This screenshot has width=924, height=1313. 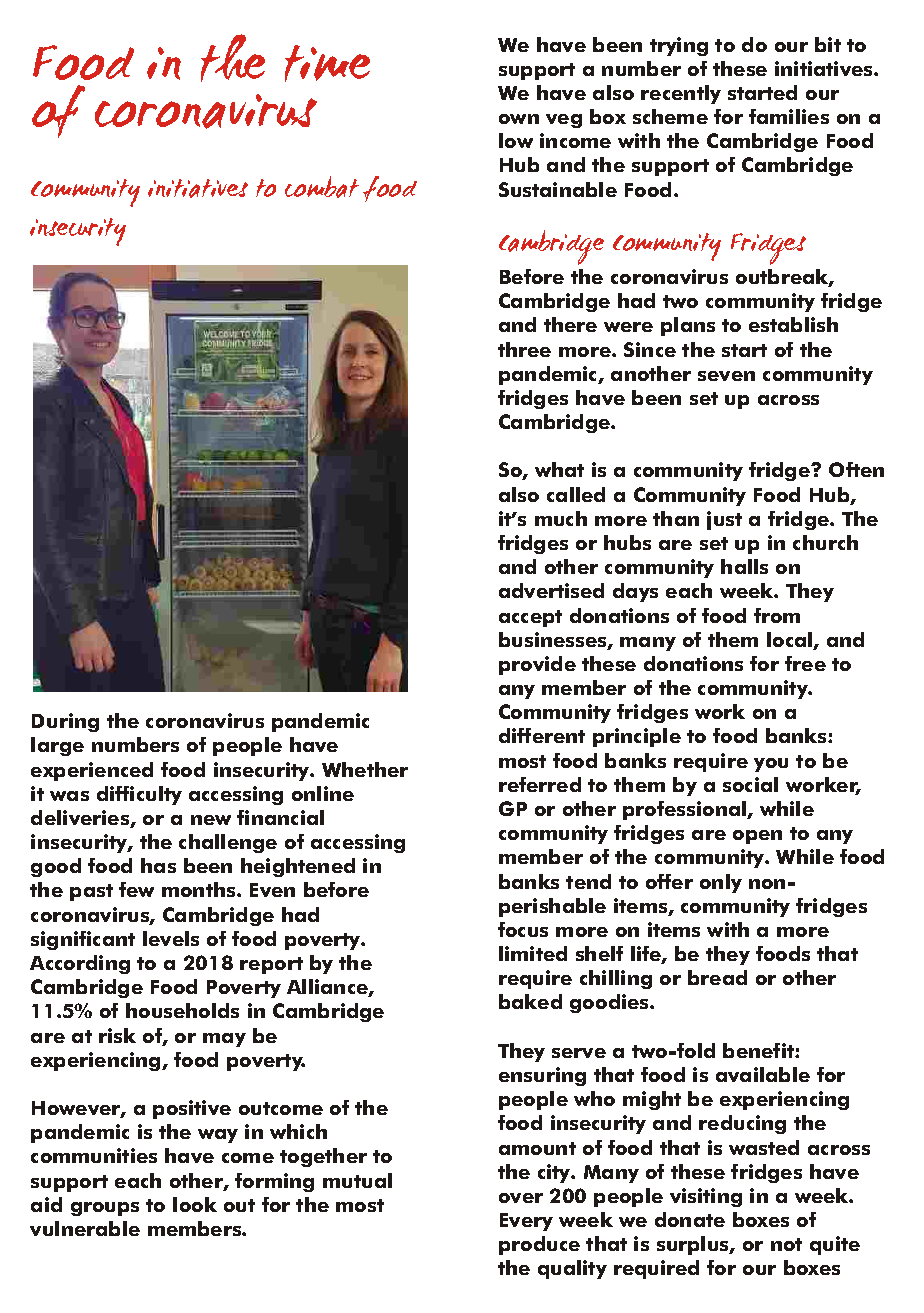 I want to click on households, so click(x=182, y=1010).
